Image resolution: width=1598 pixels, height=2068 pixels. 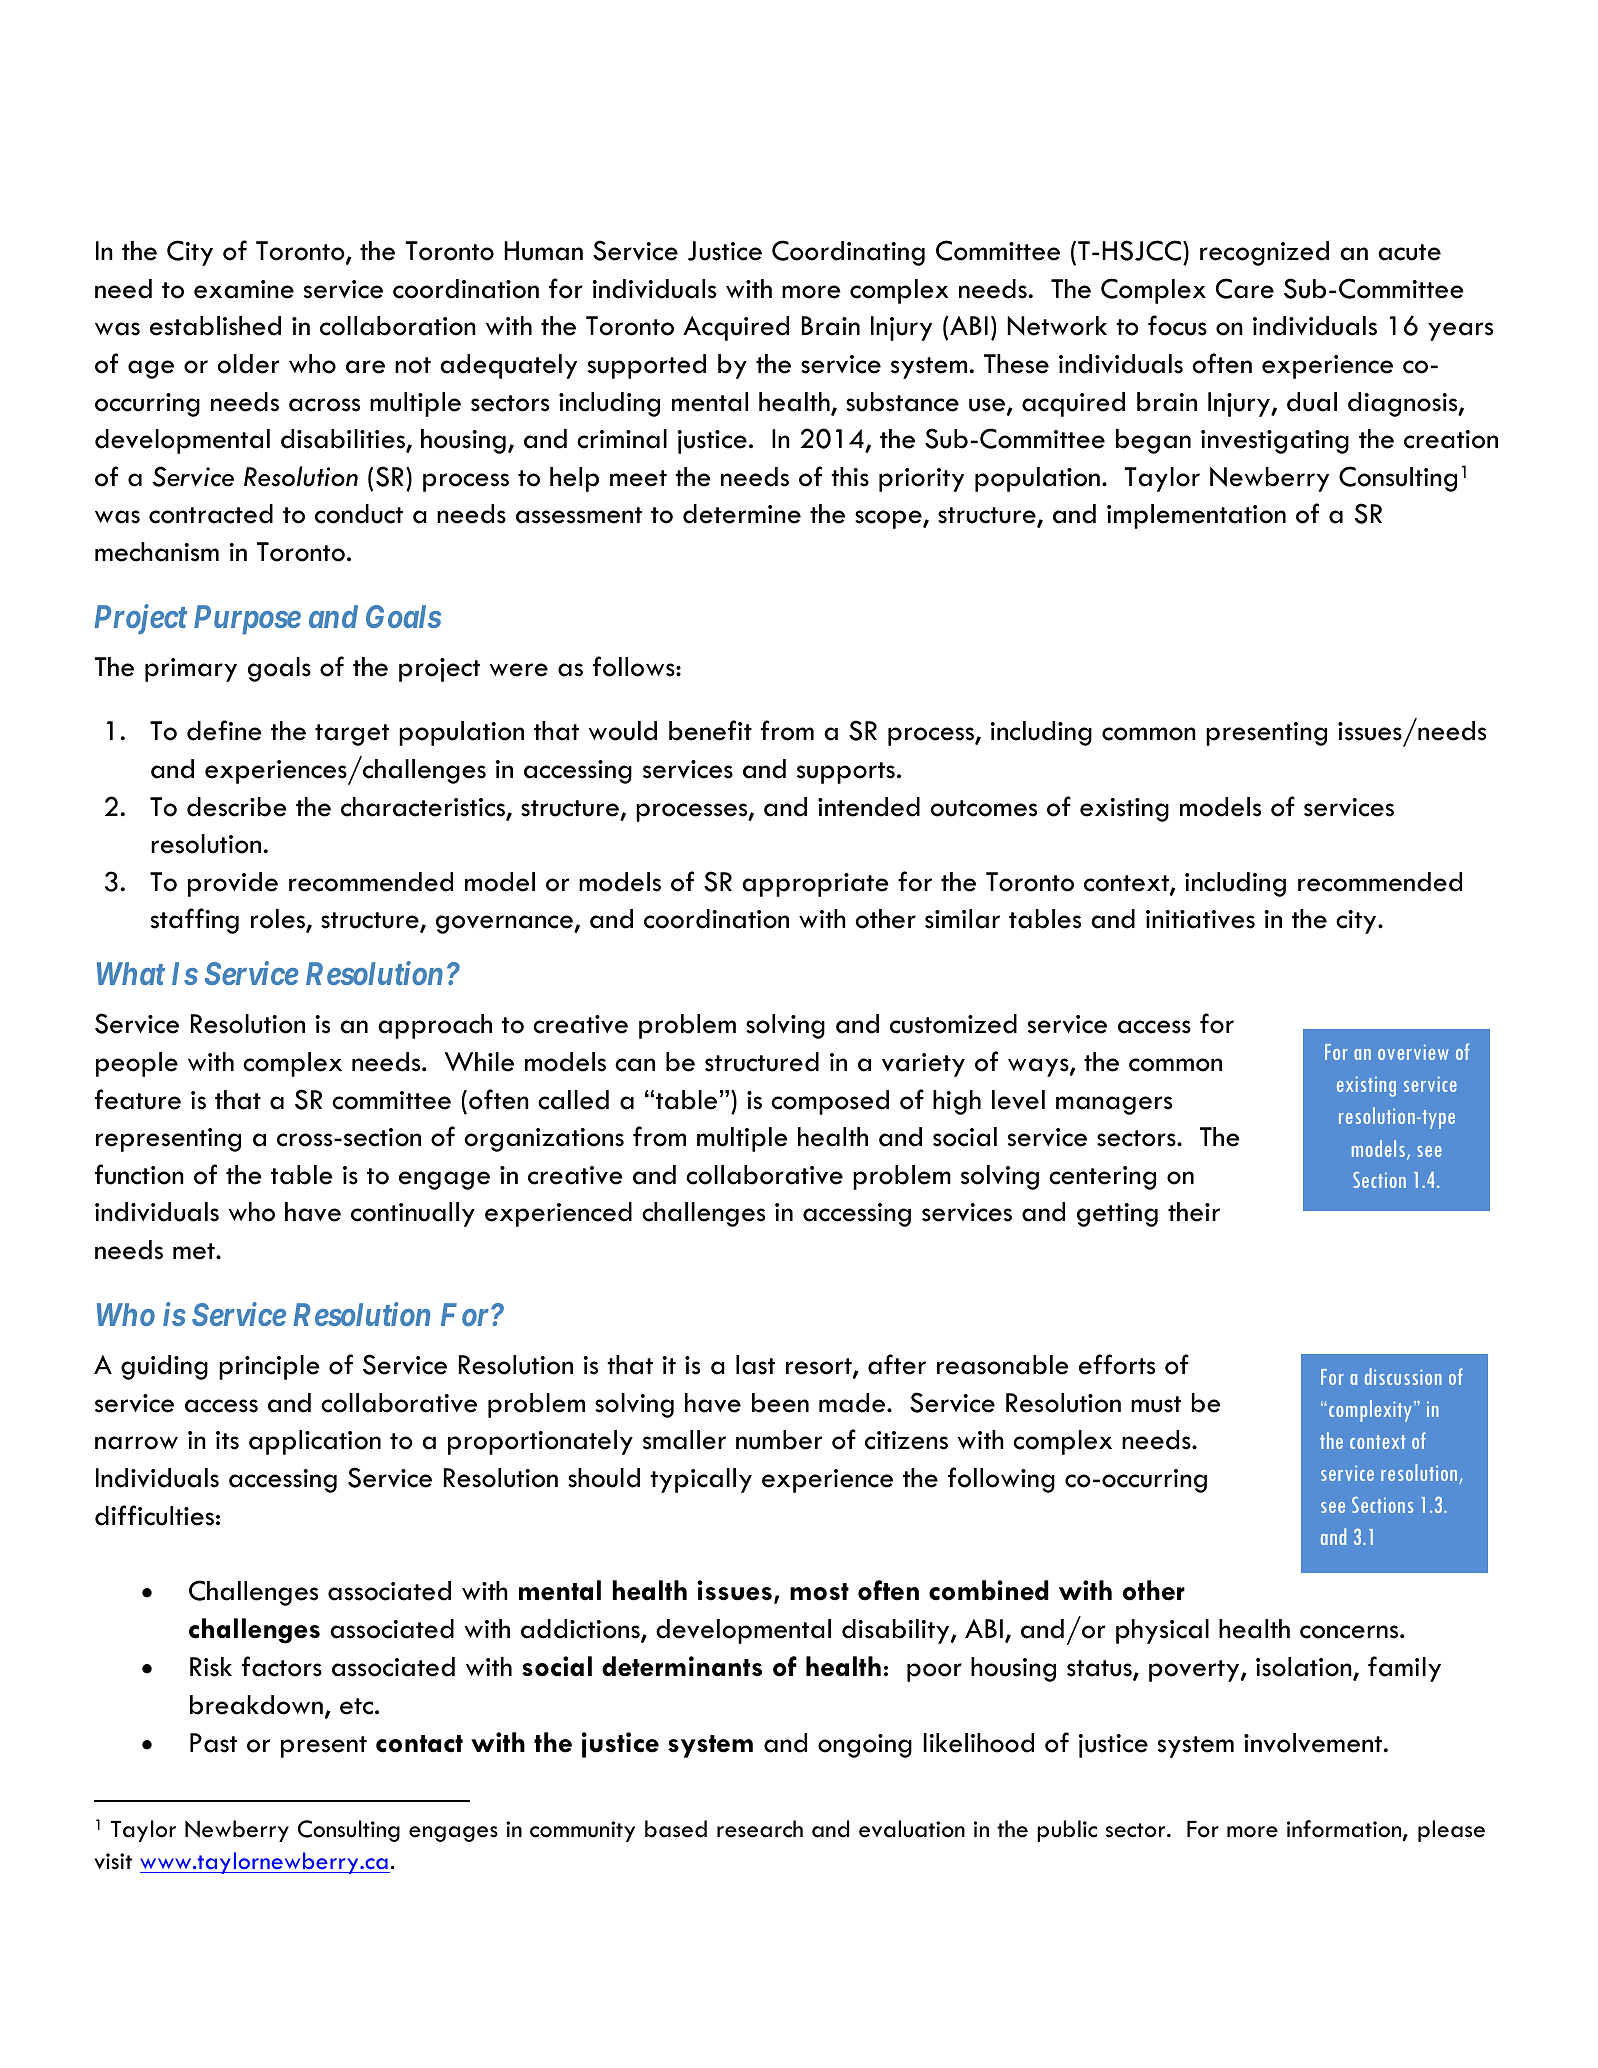 What do you see at coordinates (1413, 1052) in the document?
I see `overview` at bounding box center [1413, 1052].
